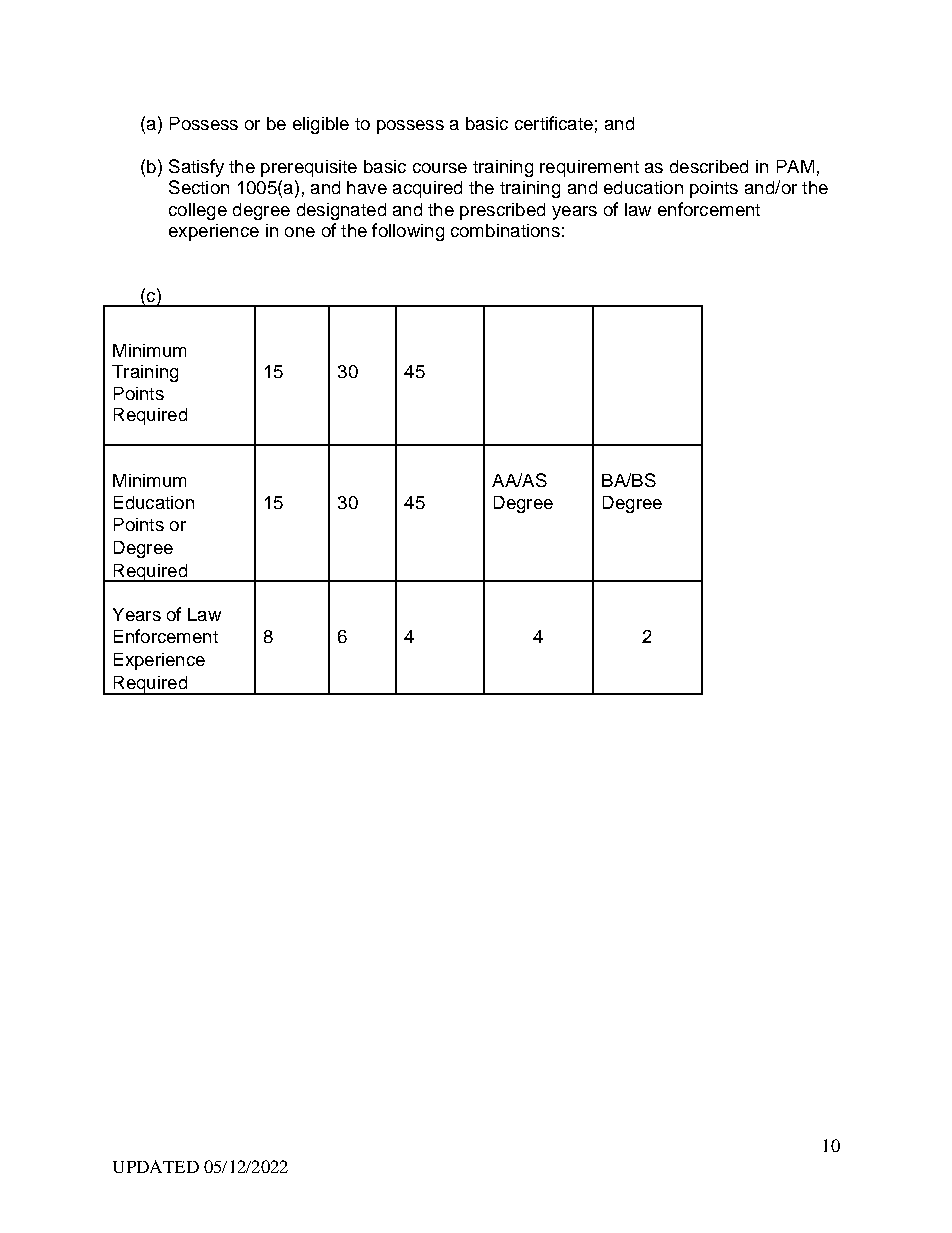  Describe the element at coordinates (709, 166) in the page. I see `described` at that location.
